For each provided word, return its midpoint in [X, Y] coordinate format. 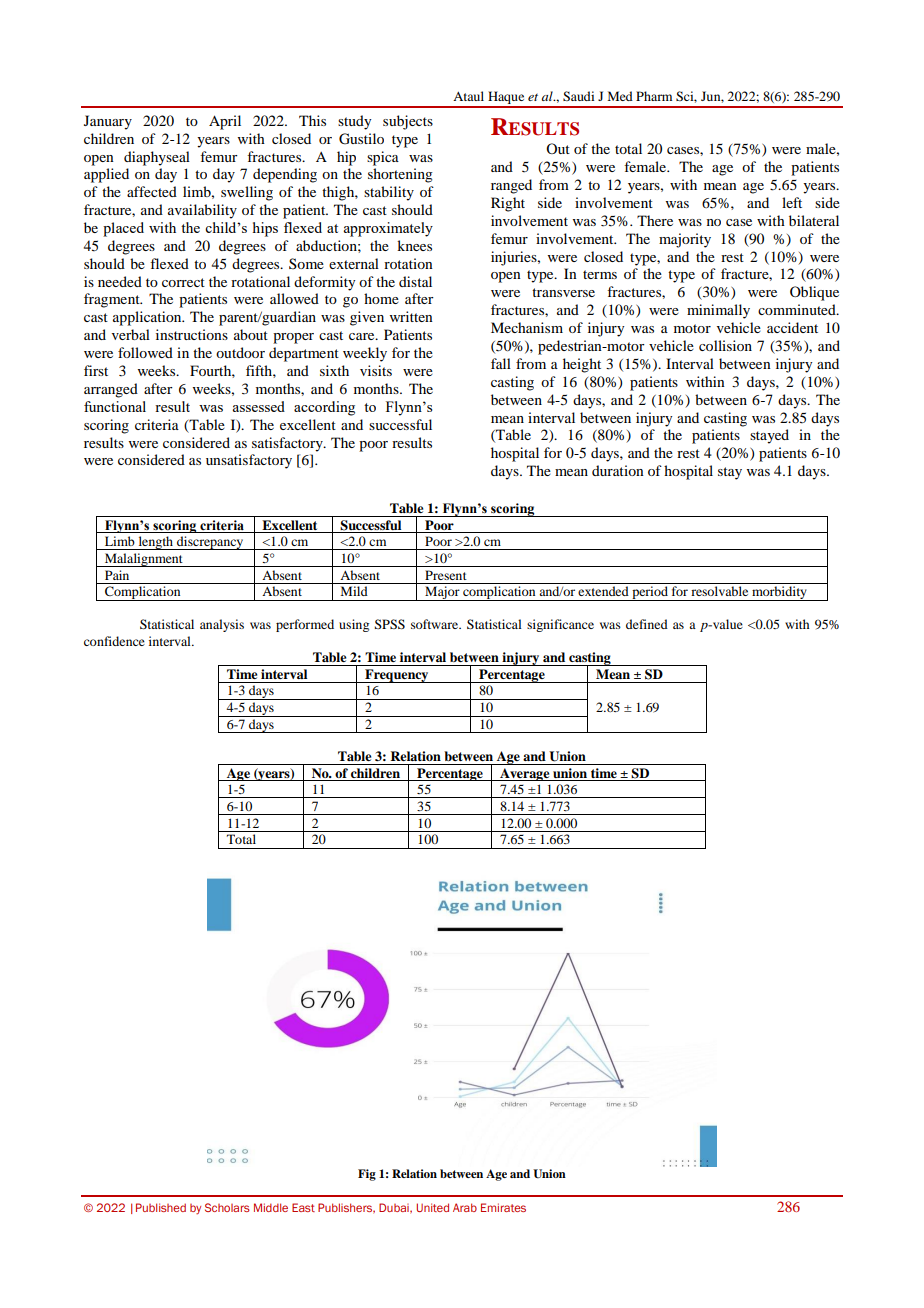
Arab [465, 1207]
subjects [408, 122]
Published [161, 1207]
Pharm [654, 96]
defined [647, 624]
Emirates [503, 1207]
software [436, 624]
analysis [222, 625]
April [225, 122]
